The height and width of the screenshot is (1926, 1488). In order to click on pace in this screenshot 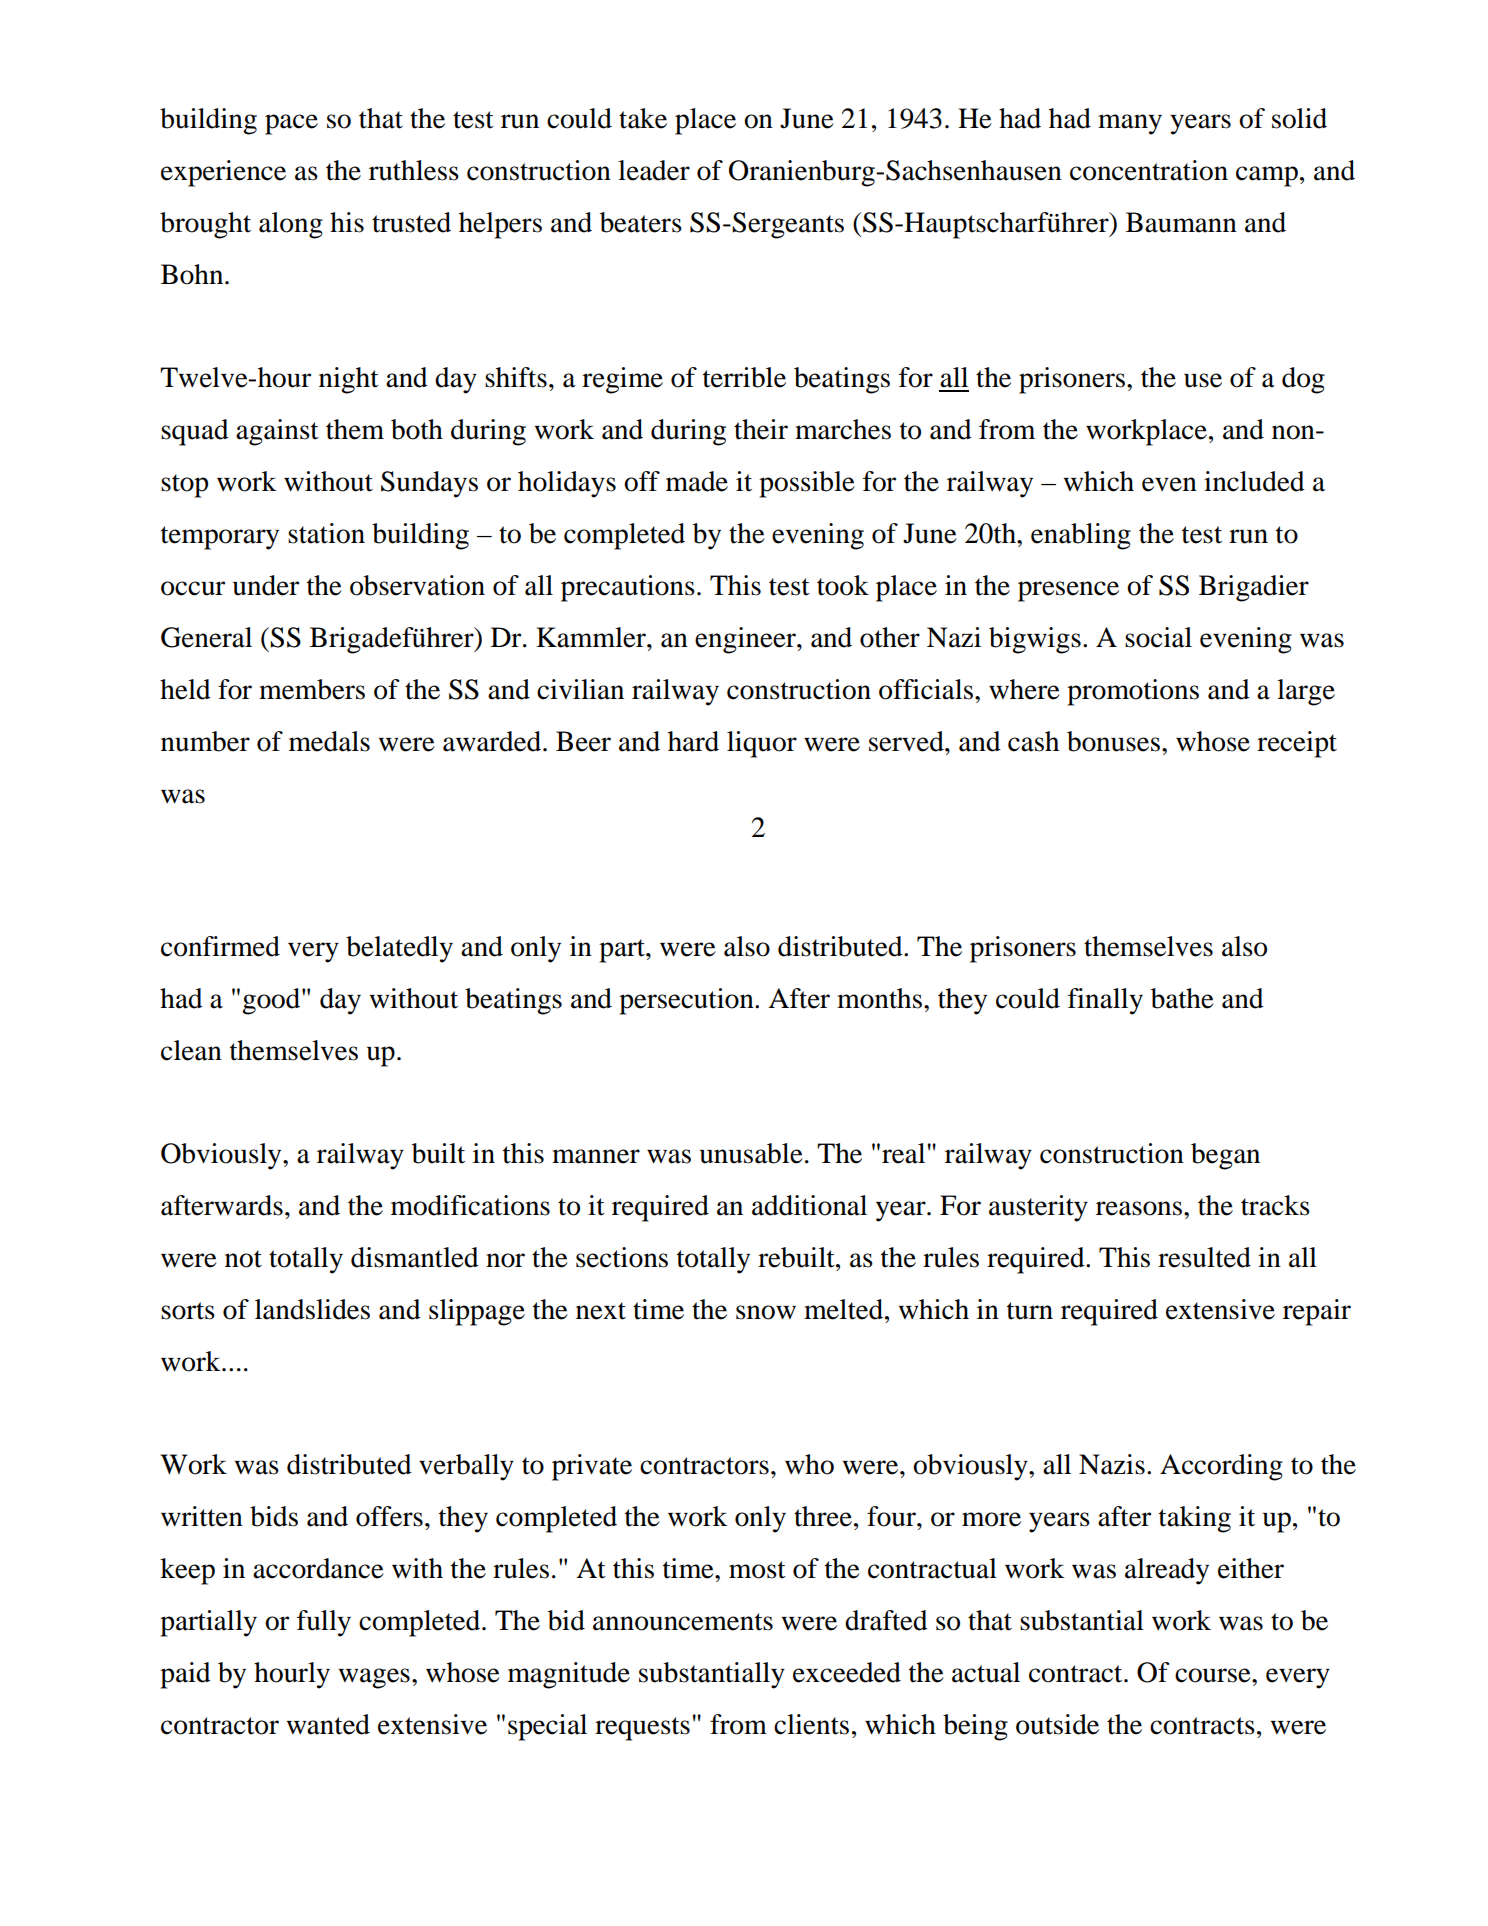, I will do `click(291, 124)`.
